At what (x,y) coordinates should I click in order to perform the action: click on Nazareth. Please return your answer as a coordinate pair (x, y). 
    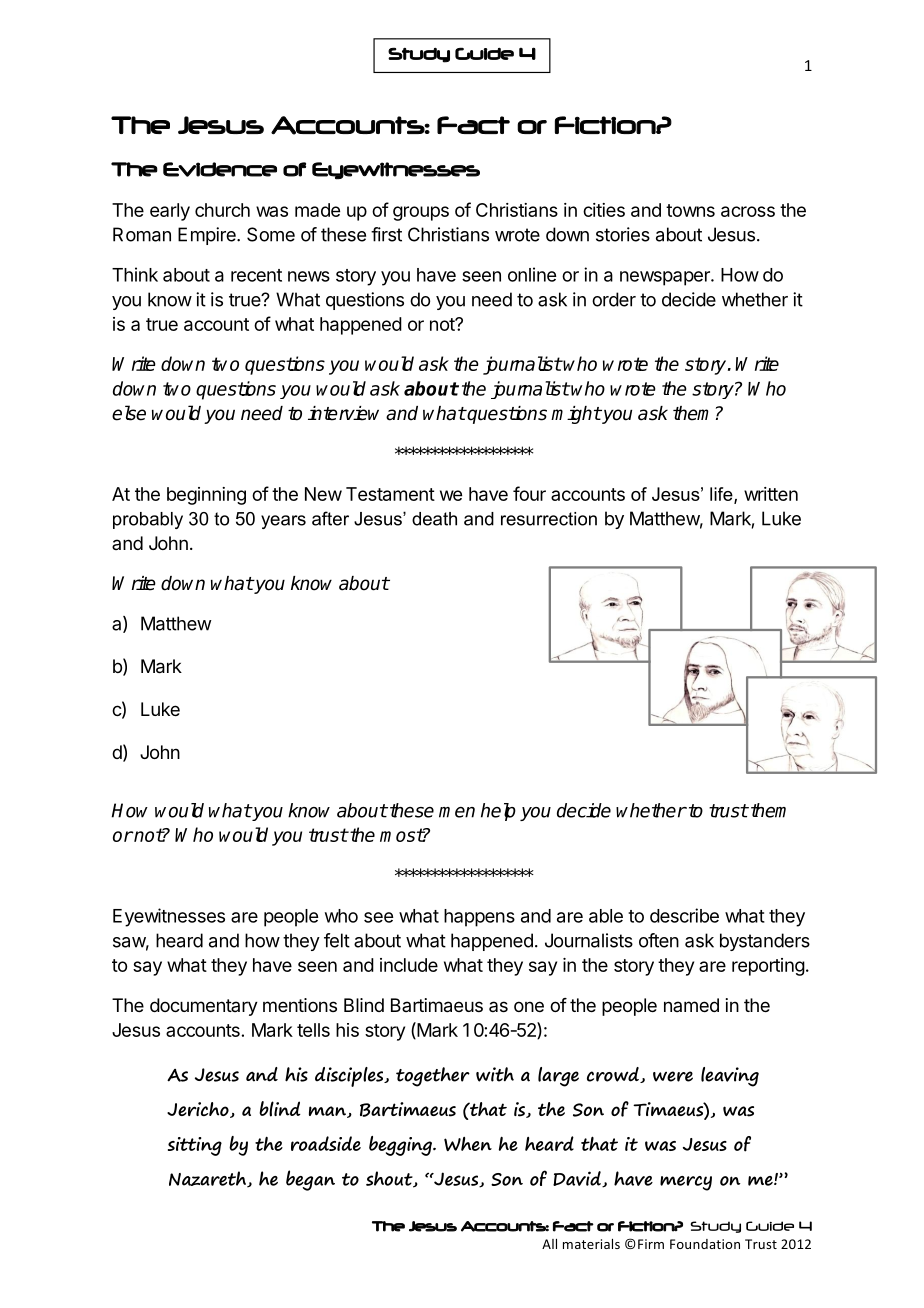
    Looking at the image, I should click on (209, 1179).
